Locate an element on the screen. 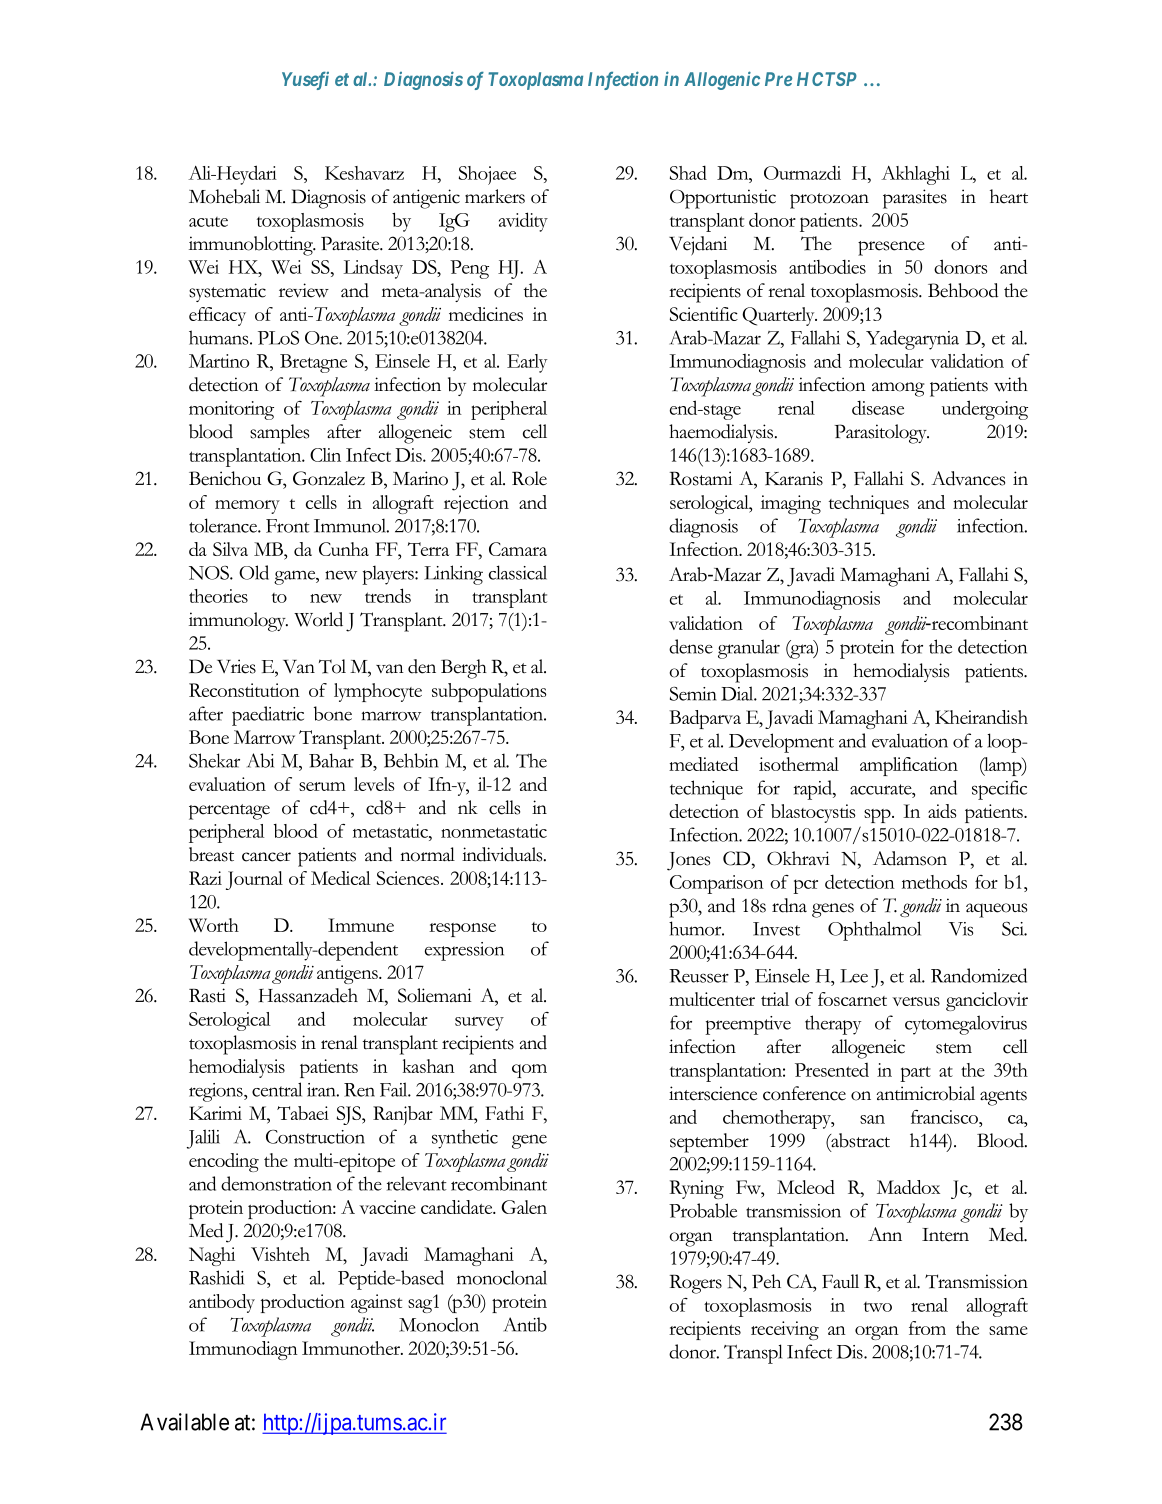 Image resolution: width=1162 pixels, height=1504 pixels. Front is located at coordinates (288, 526).
